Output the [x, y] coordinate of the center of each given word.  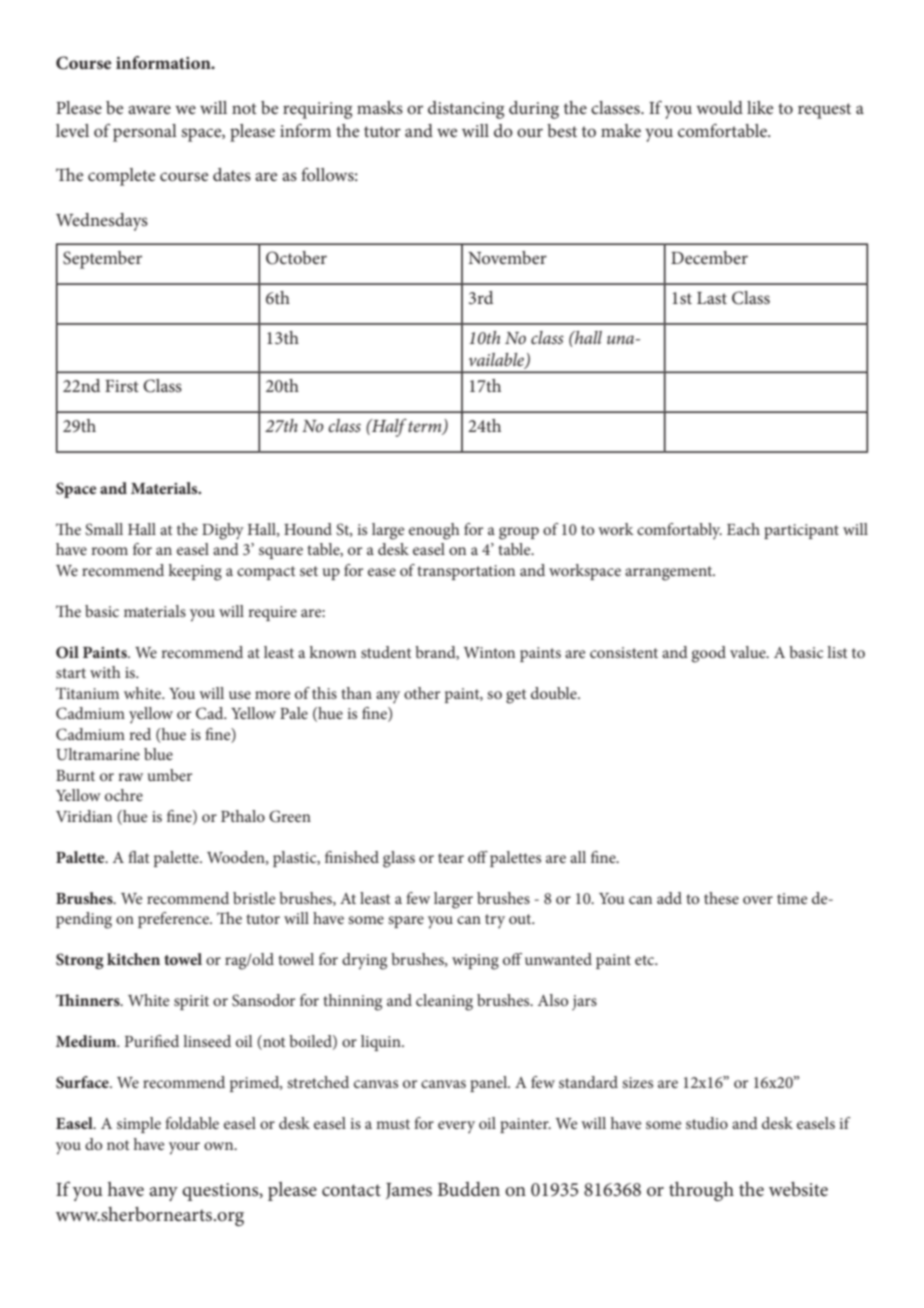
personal [145, 133]
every [456, 1127]
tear [451, 858]
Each [743, 529]
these [721, 898]
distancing [466, 110]
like [760, 107]
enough [434, 531]
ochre [124, 795]
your [184, 1148]
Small [104, 529]
